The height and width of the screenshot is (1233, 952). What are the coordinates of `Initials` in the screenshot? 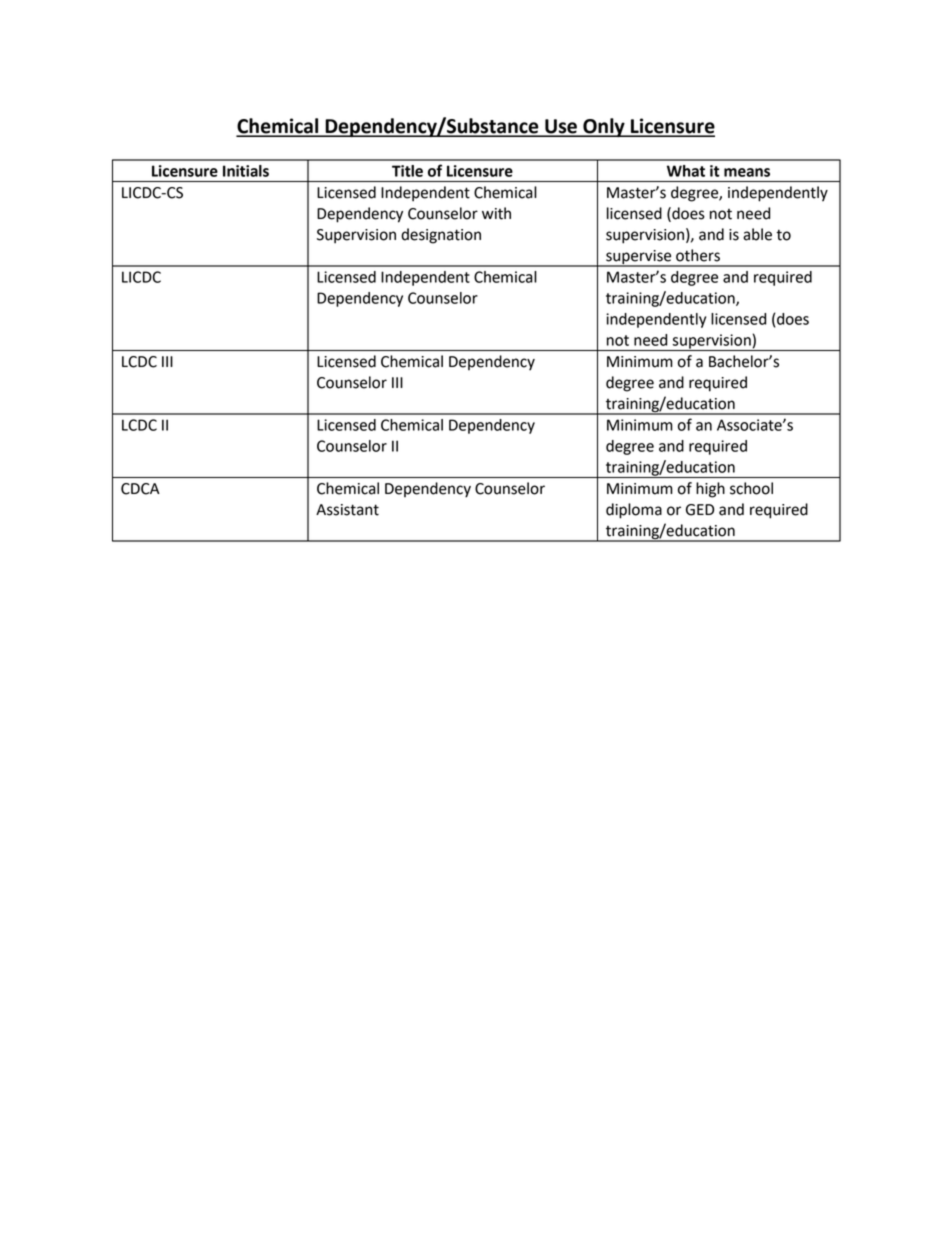 It's located at (246, 171).
